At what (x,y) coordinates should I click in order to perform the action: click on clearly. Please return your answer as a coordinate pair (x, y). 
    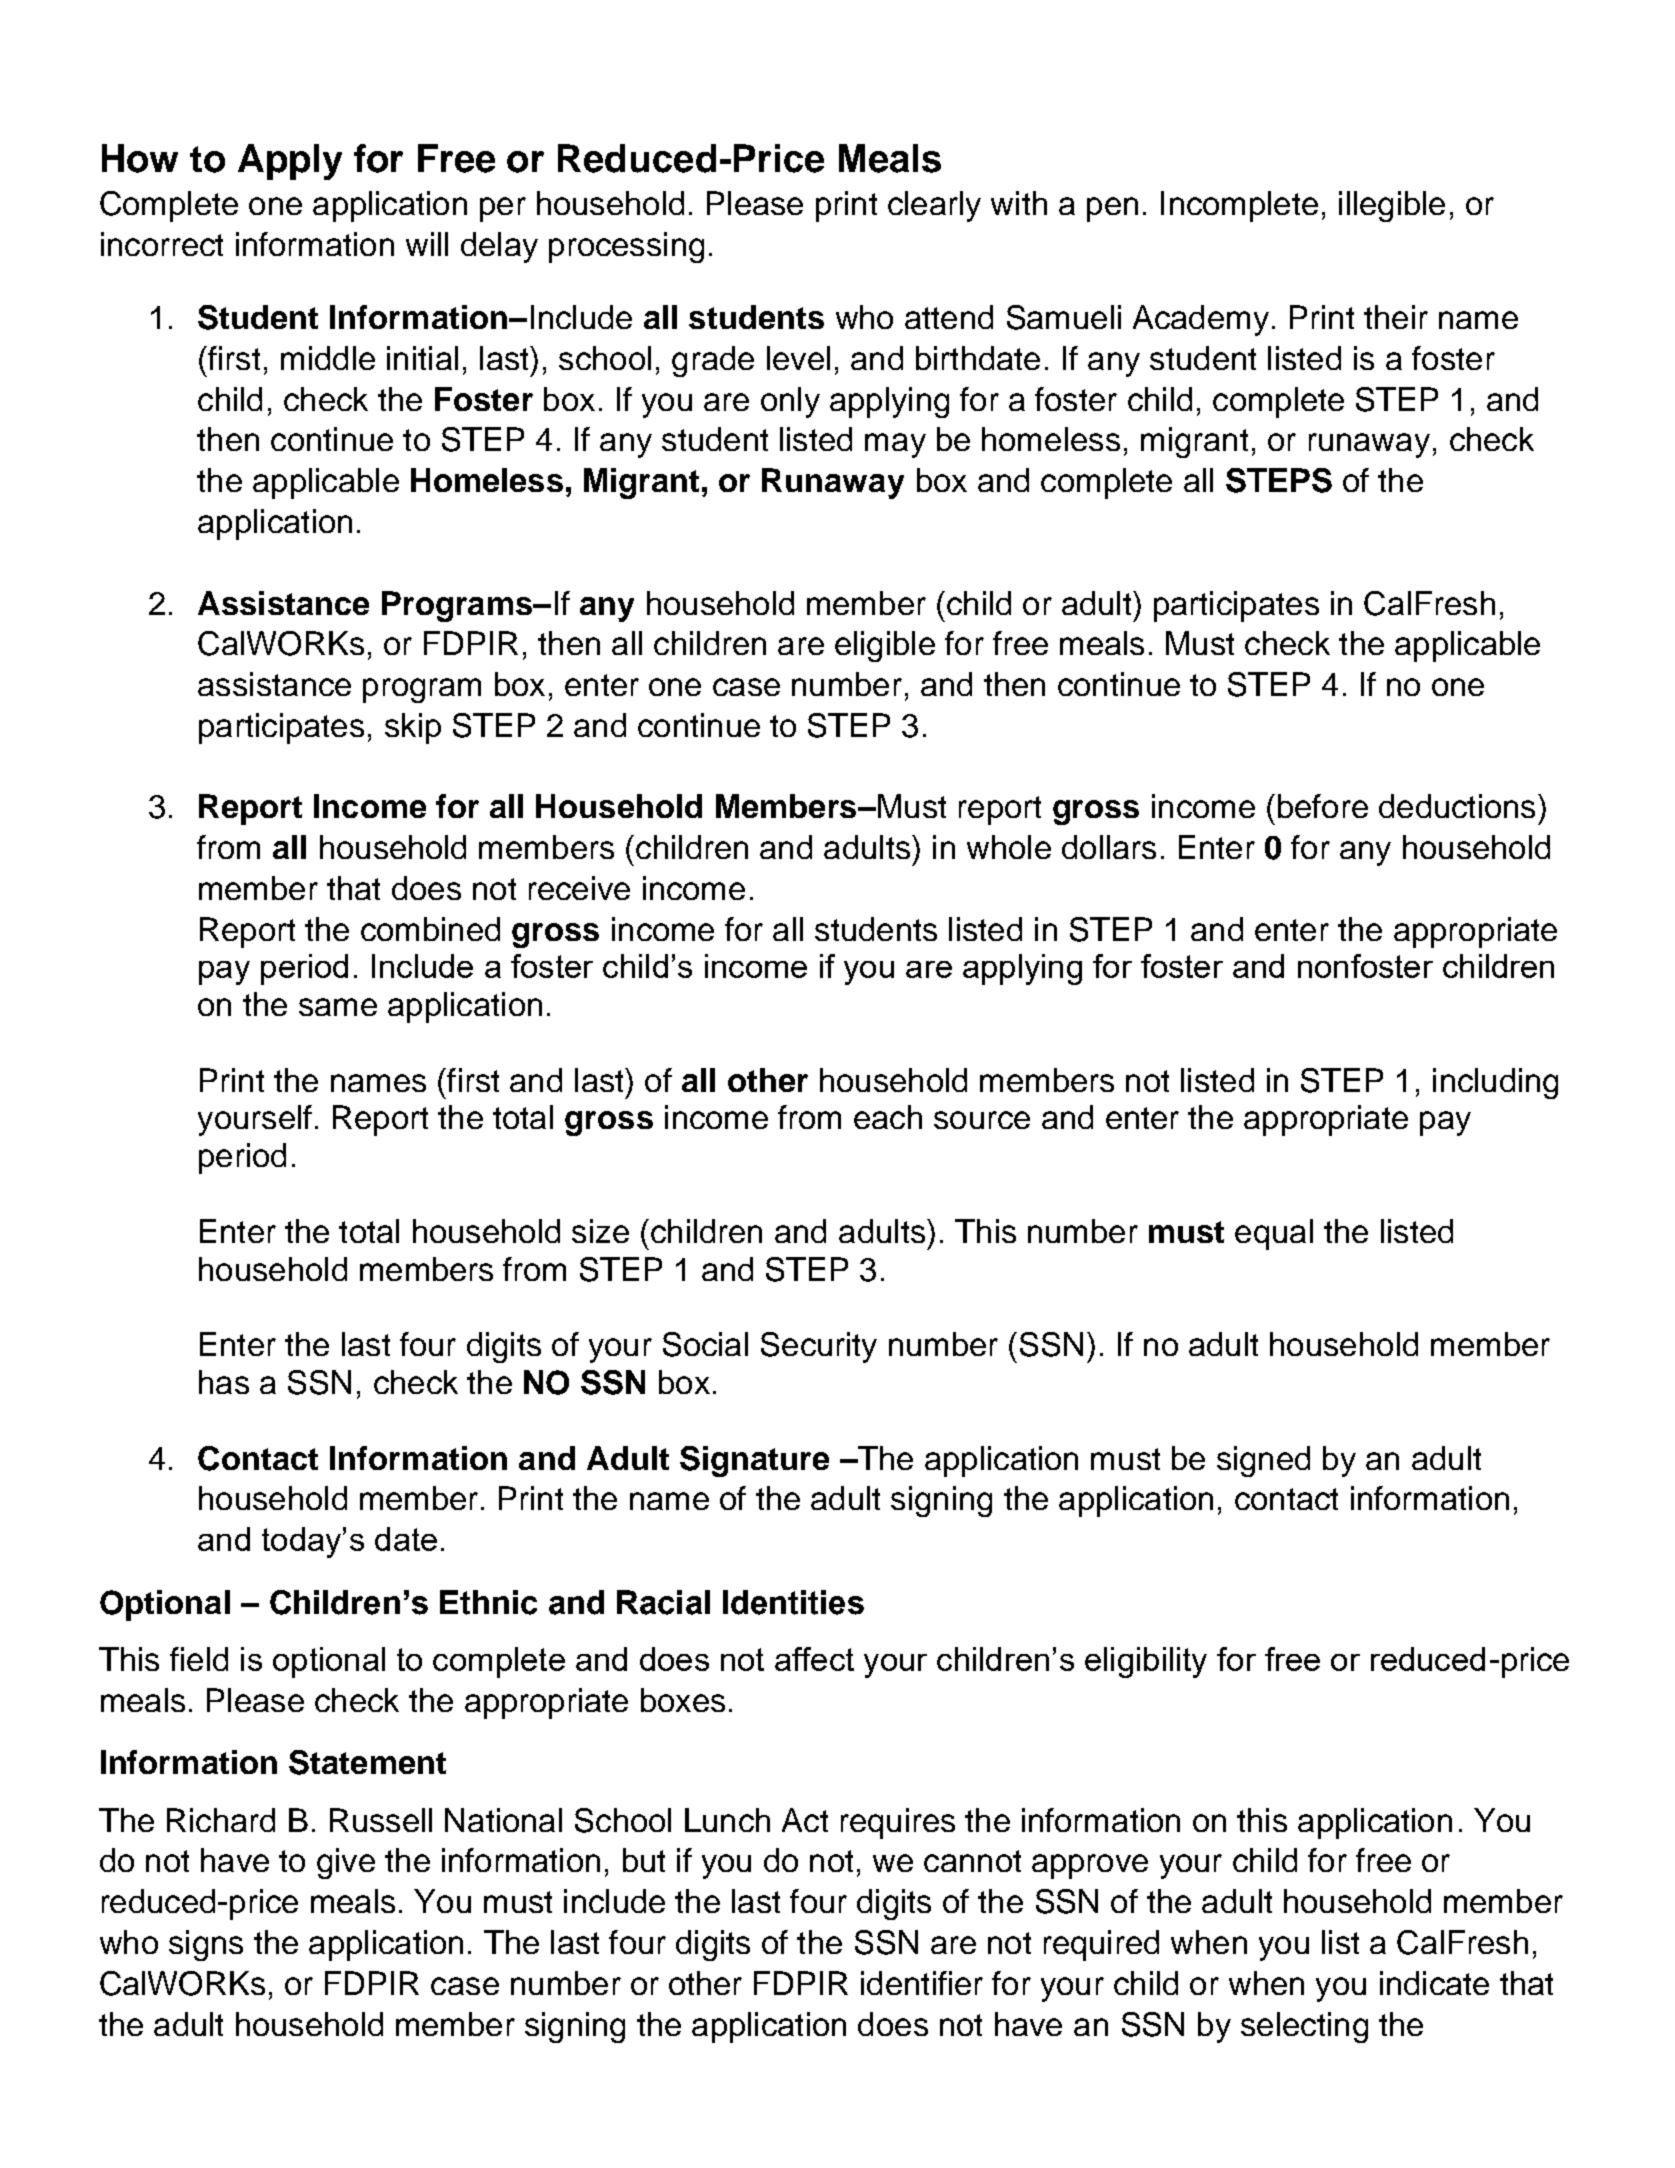
    Looking at the image, I should click on (934, 206).
